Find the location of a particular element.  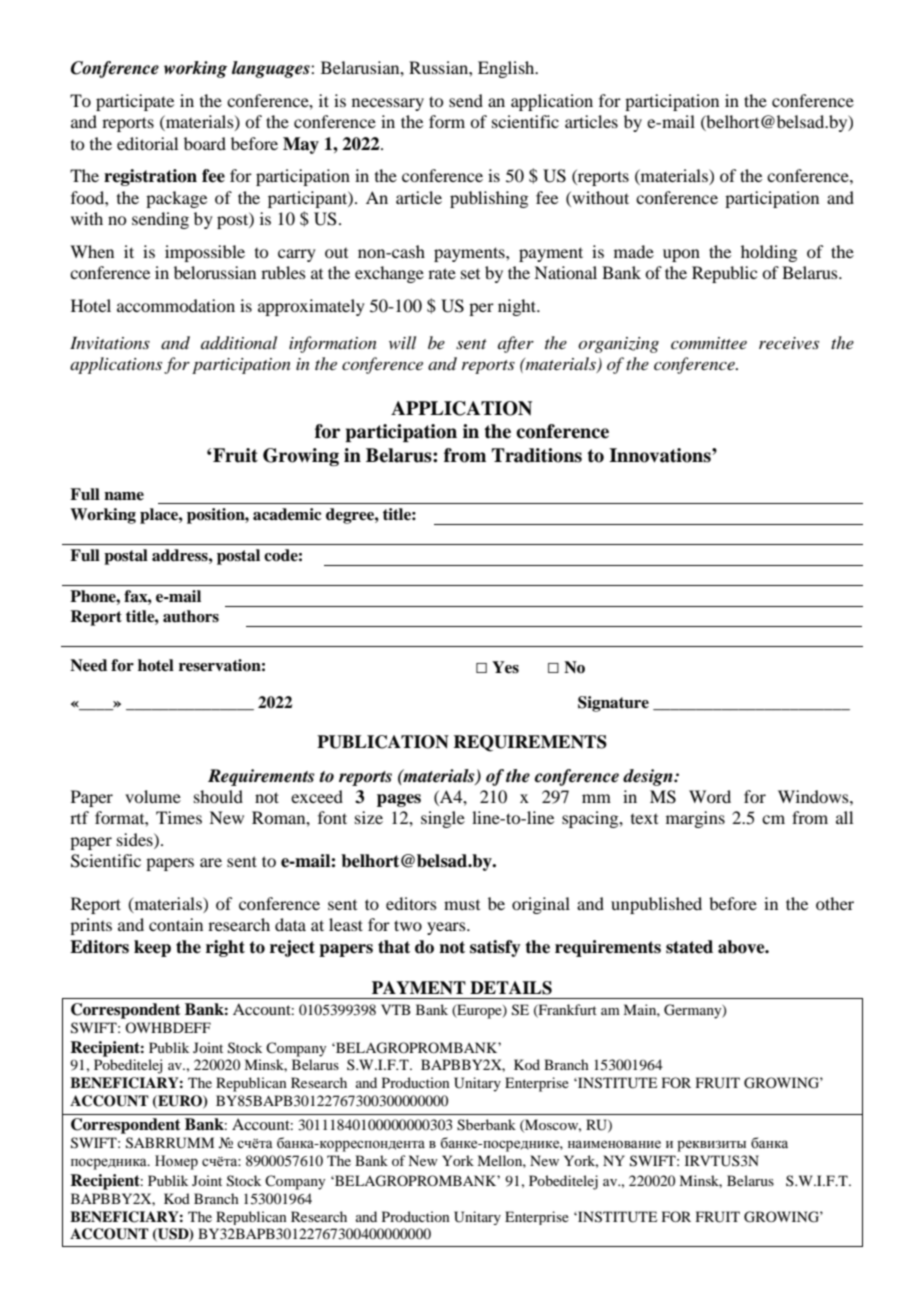

English is located at coordinates (507, 69).
